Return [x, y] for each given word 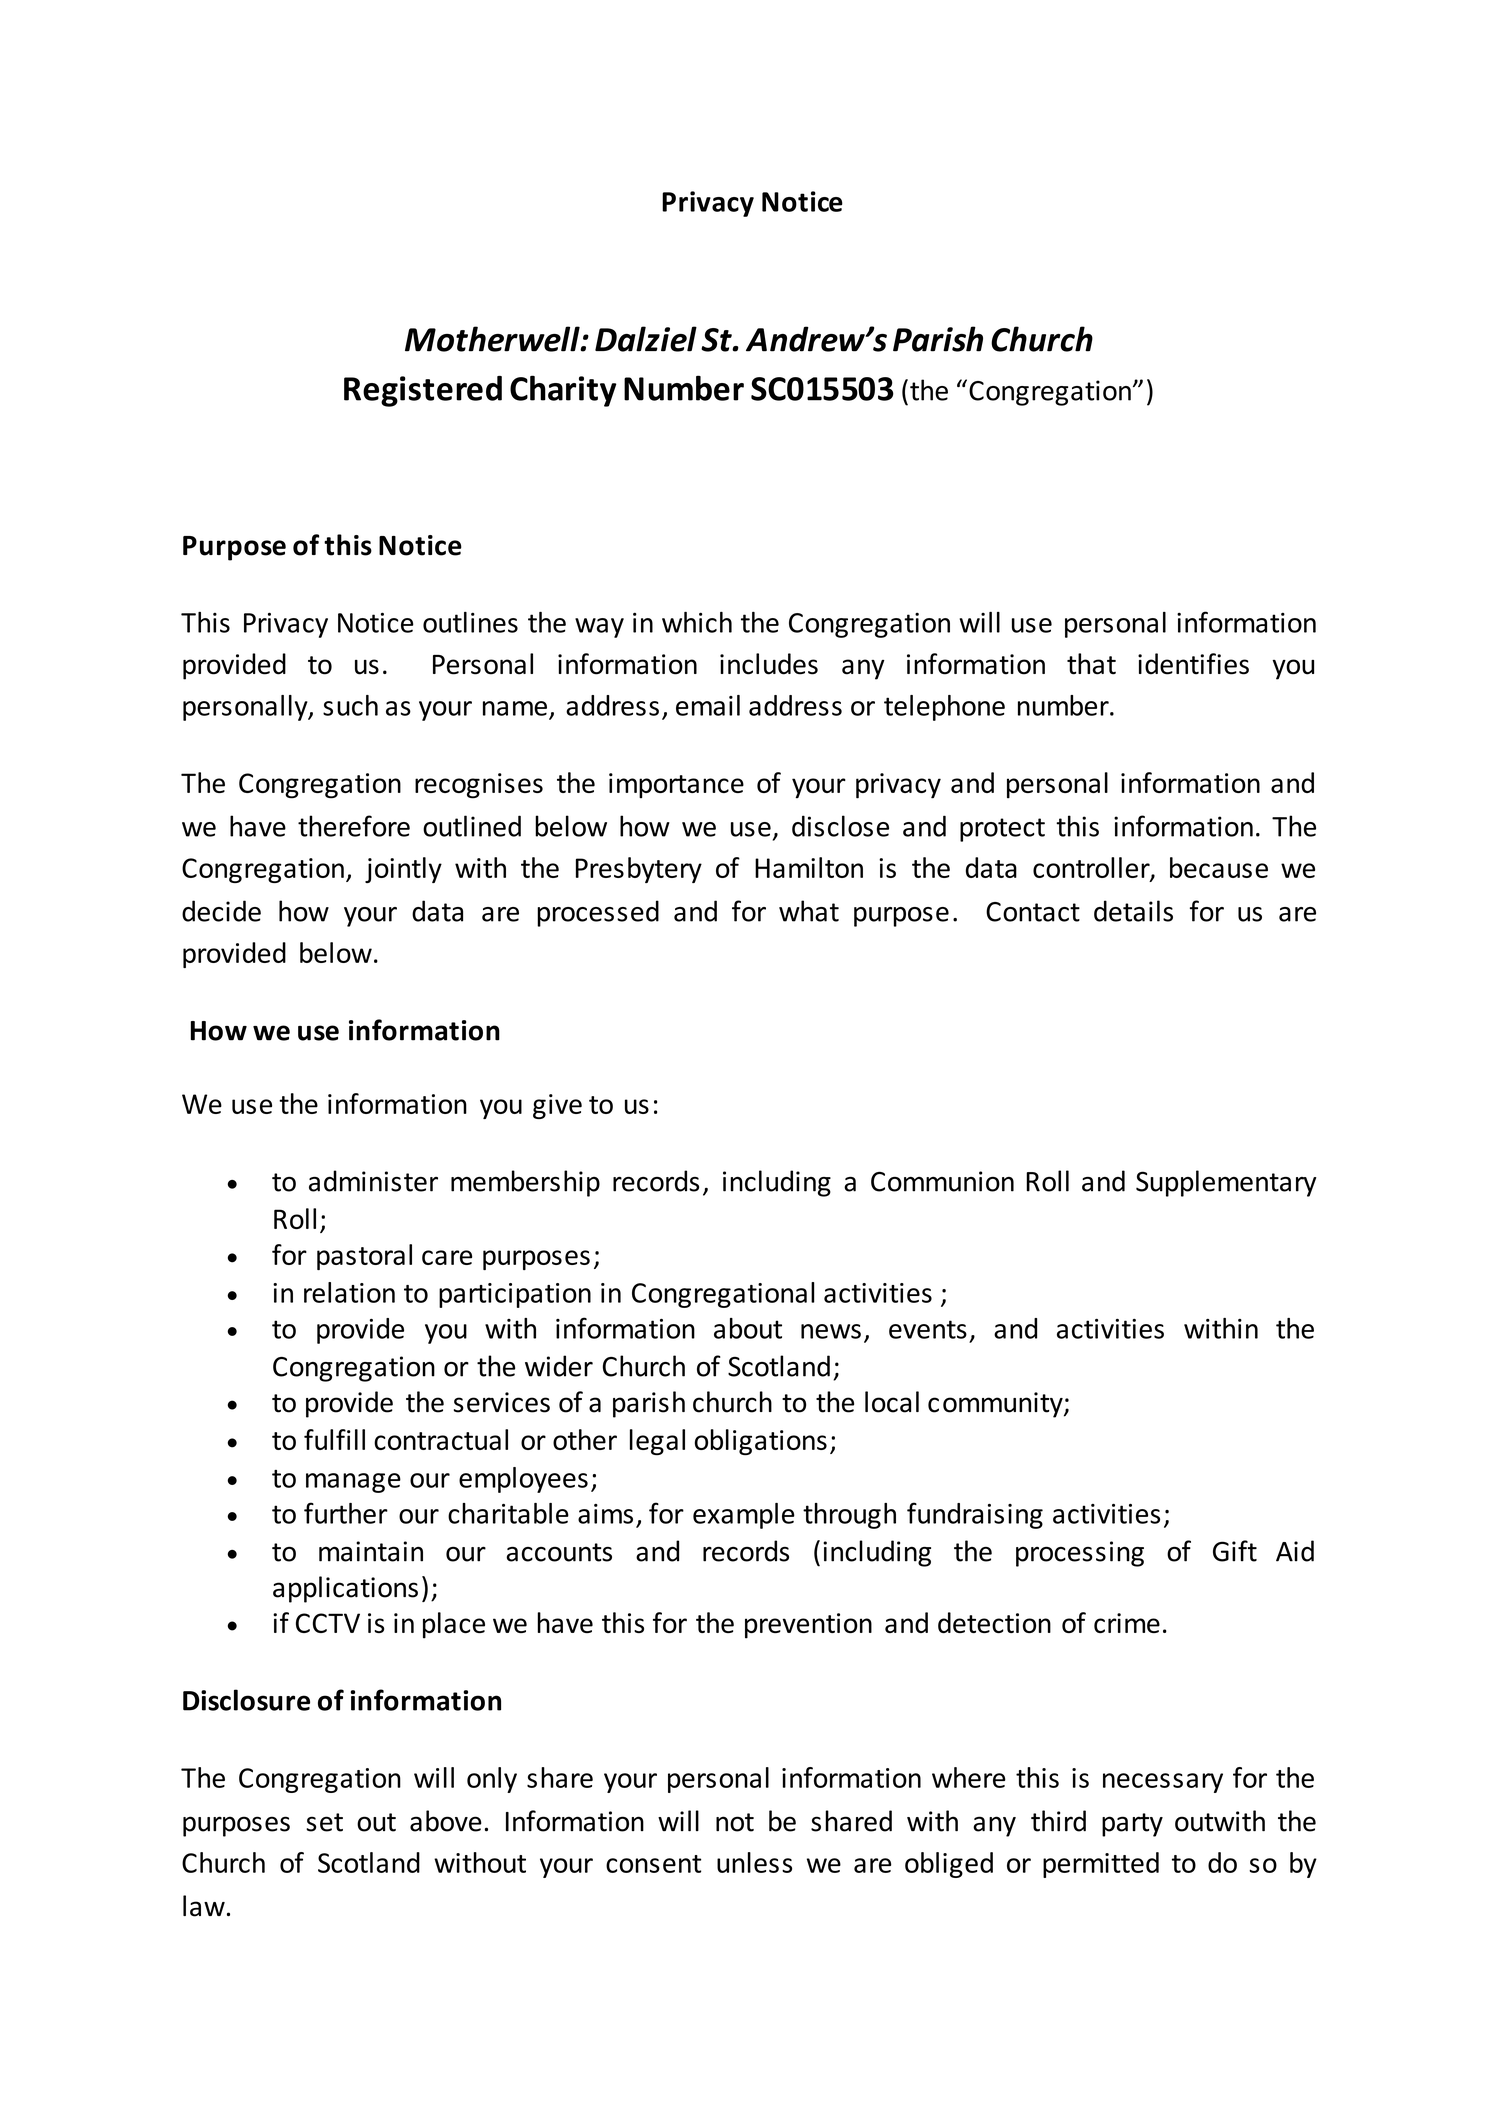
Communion [942, 1181]
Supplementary [1226, 1183]
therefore [354, 826]
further [346, 1513]
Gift [1235, 1551]
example [744, 1516]
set [324, 1822]
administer [373, 1181]
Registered [423, 391]
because [1219, 867]
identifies [1193, 664]
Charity [563, 391]
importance [676, 786]
